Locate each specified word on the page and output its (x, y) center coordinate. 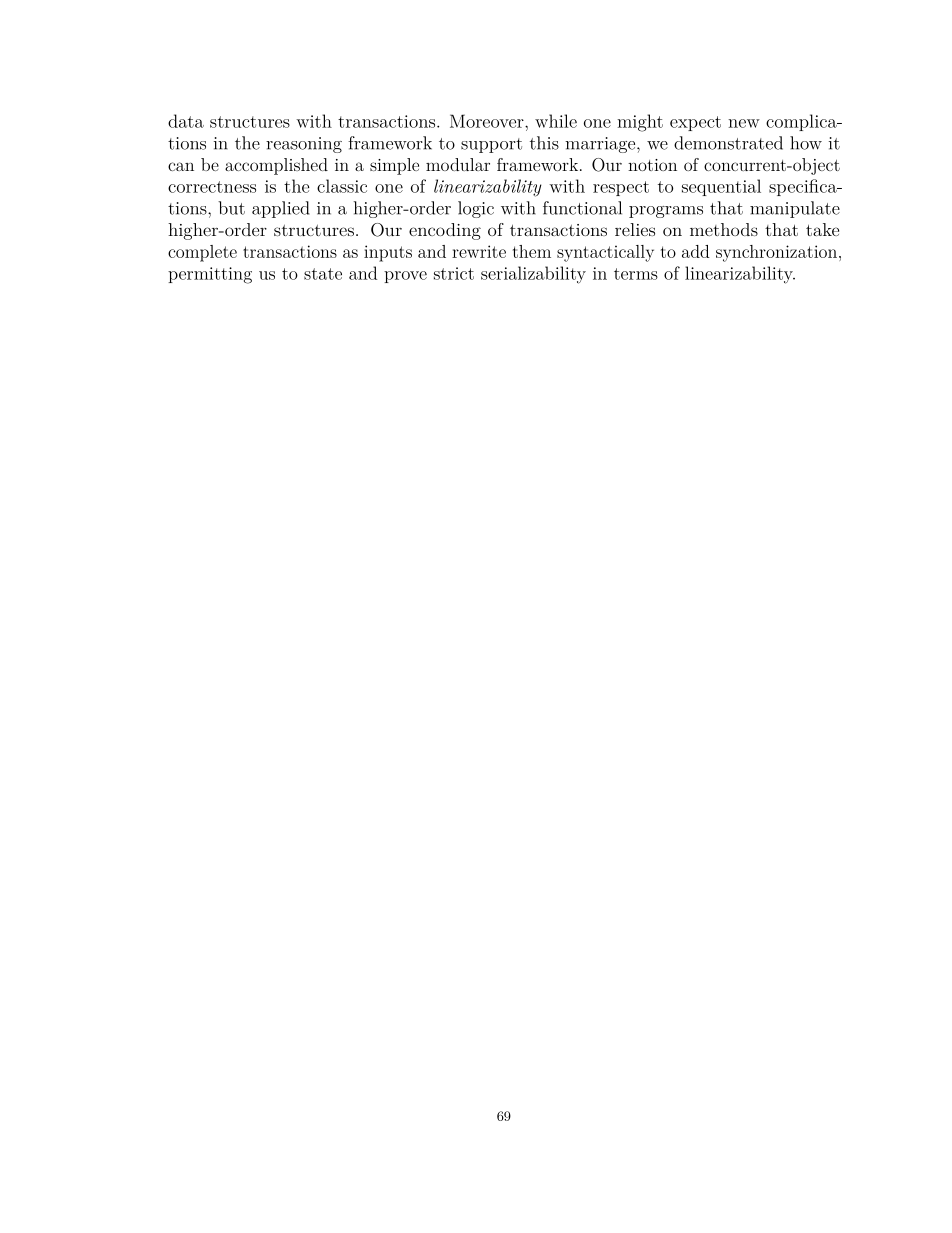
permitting (210, 275)
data (186, 121)
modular (458, 164)
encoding (445, 231)
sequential (721, 187)
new (744, 123)
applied (281, 209)
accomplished (276, 166)
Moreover (488, 121)
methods (724, 229)
